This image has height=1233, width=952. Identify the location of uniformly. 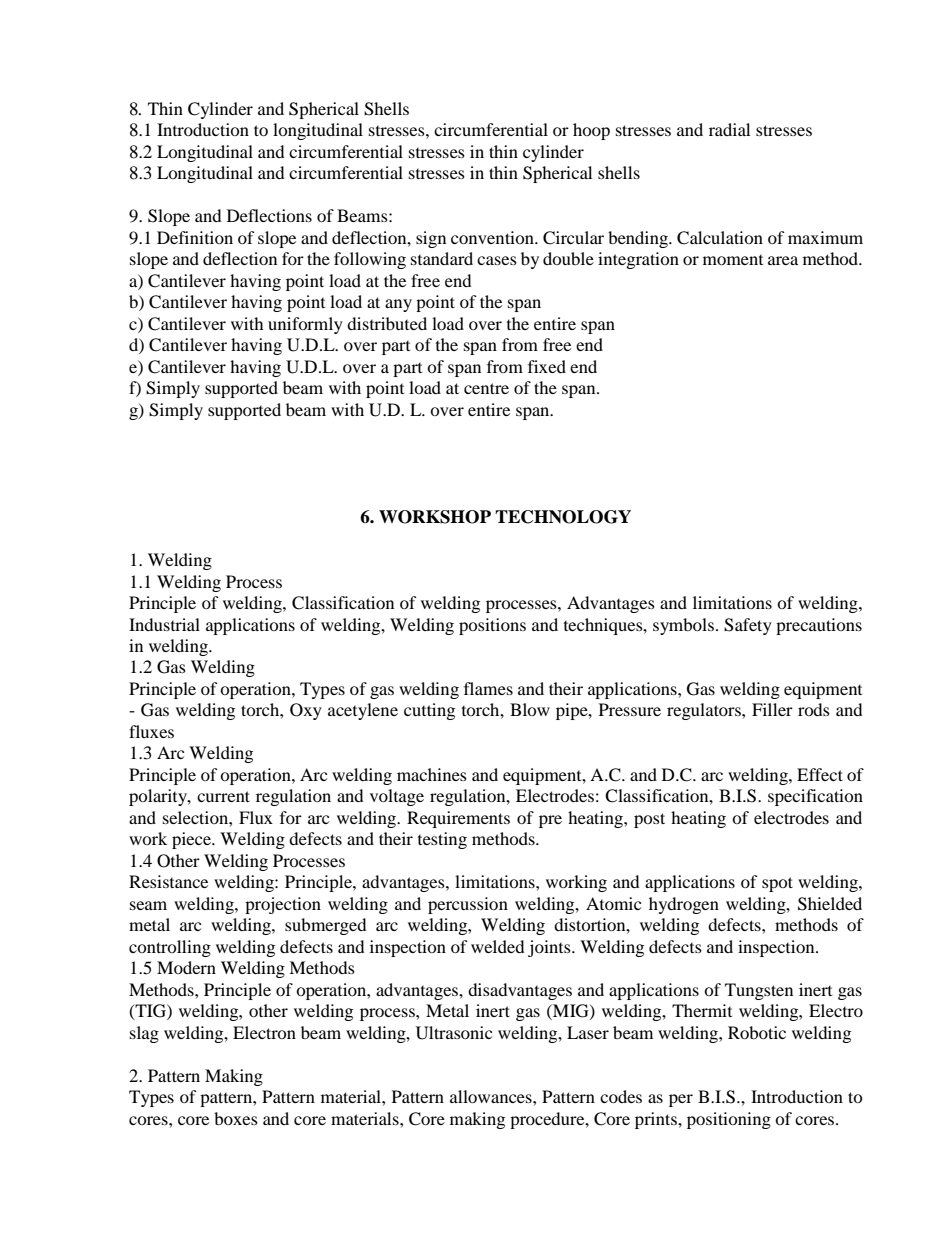
(305, 325).
